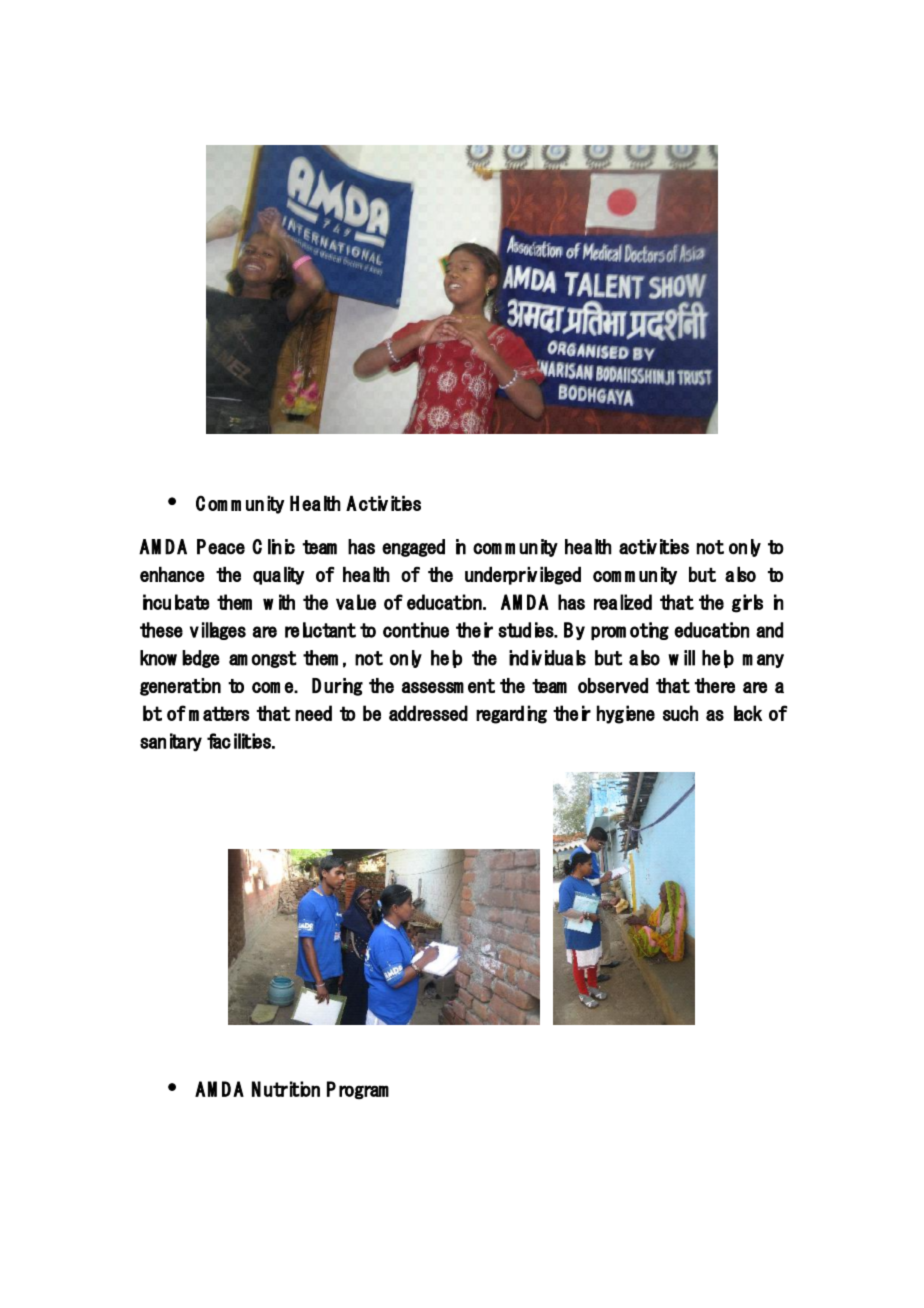 The image size is (924, 1308). Describe the element at coordinates (523, 575) in the screenshot. I see `underprivileged` at that location.
